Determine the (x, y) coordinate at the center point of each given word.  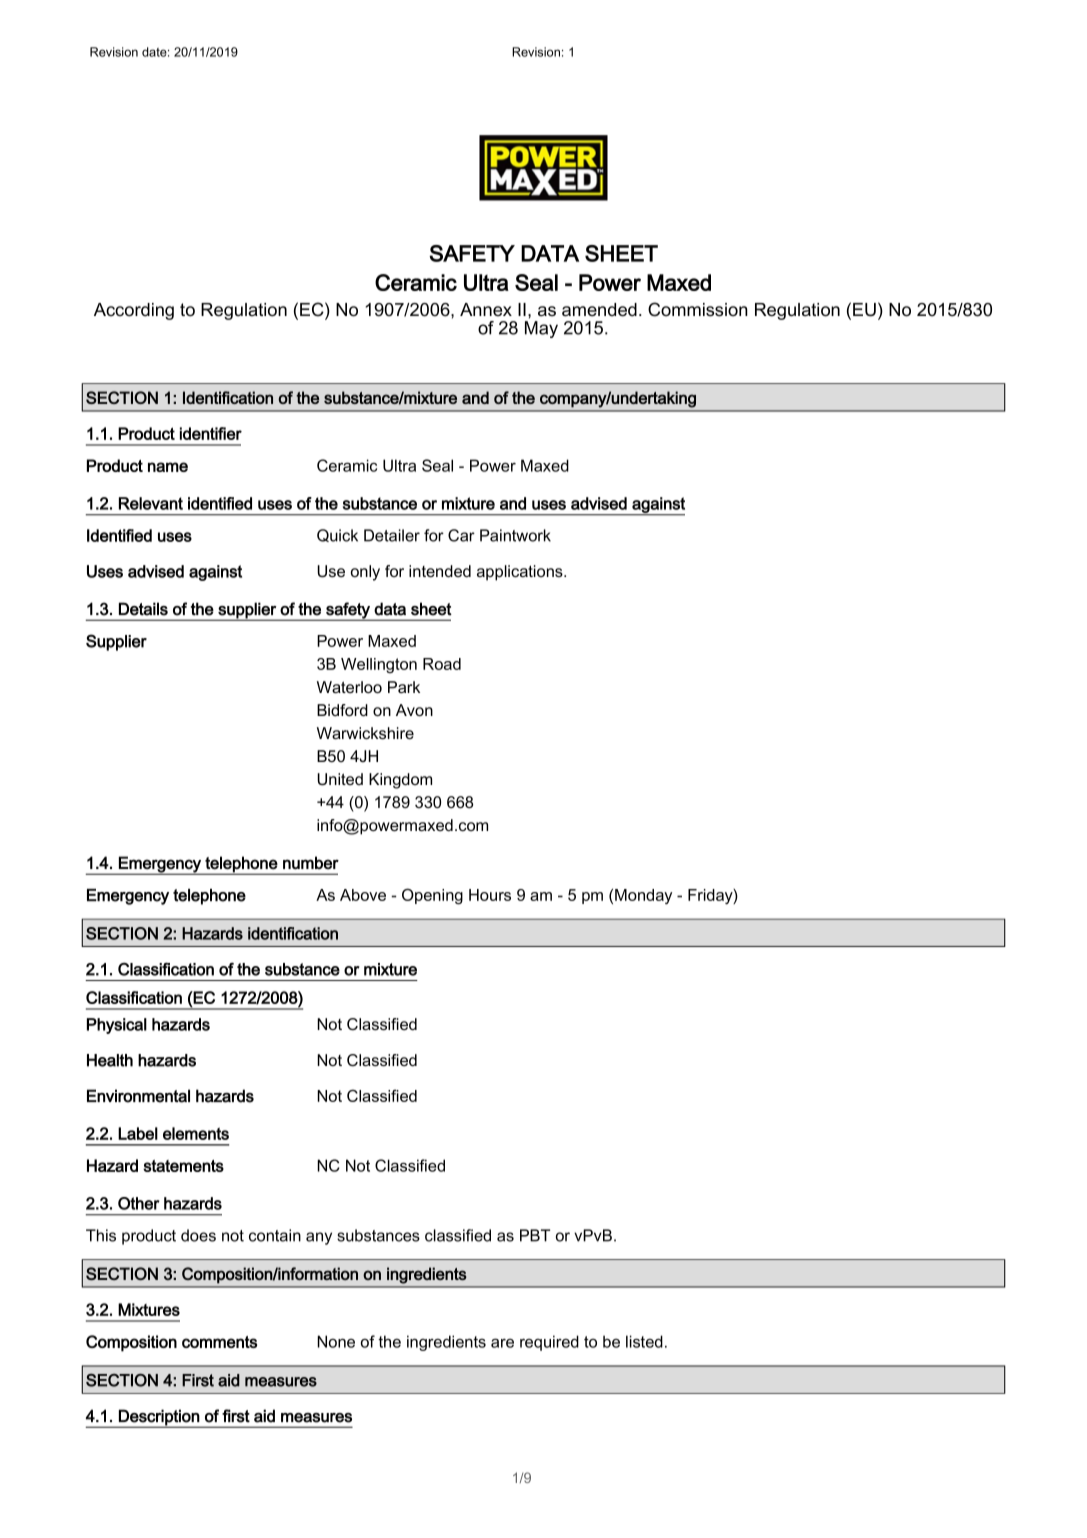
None (336, 1341)
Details (143, 609)
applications (521, 573)
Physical (117, 1026)
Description (159, 1418)
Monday (643, 896)
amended (599, 310)
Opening (432, 896)
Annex (486, 310)
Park (404, 687)
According (134, 311)
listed (644, 1341)
